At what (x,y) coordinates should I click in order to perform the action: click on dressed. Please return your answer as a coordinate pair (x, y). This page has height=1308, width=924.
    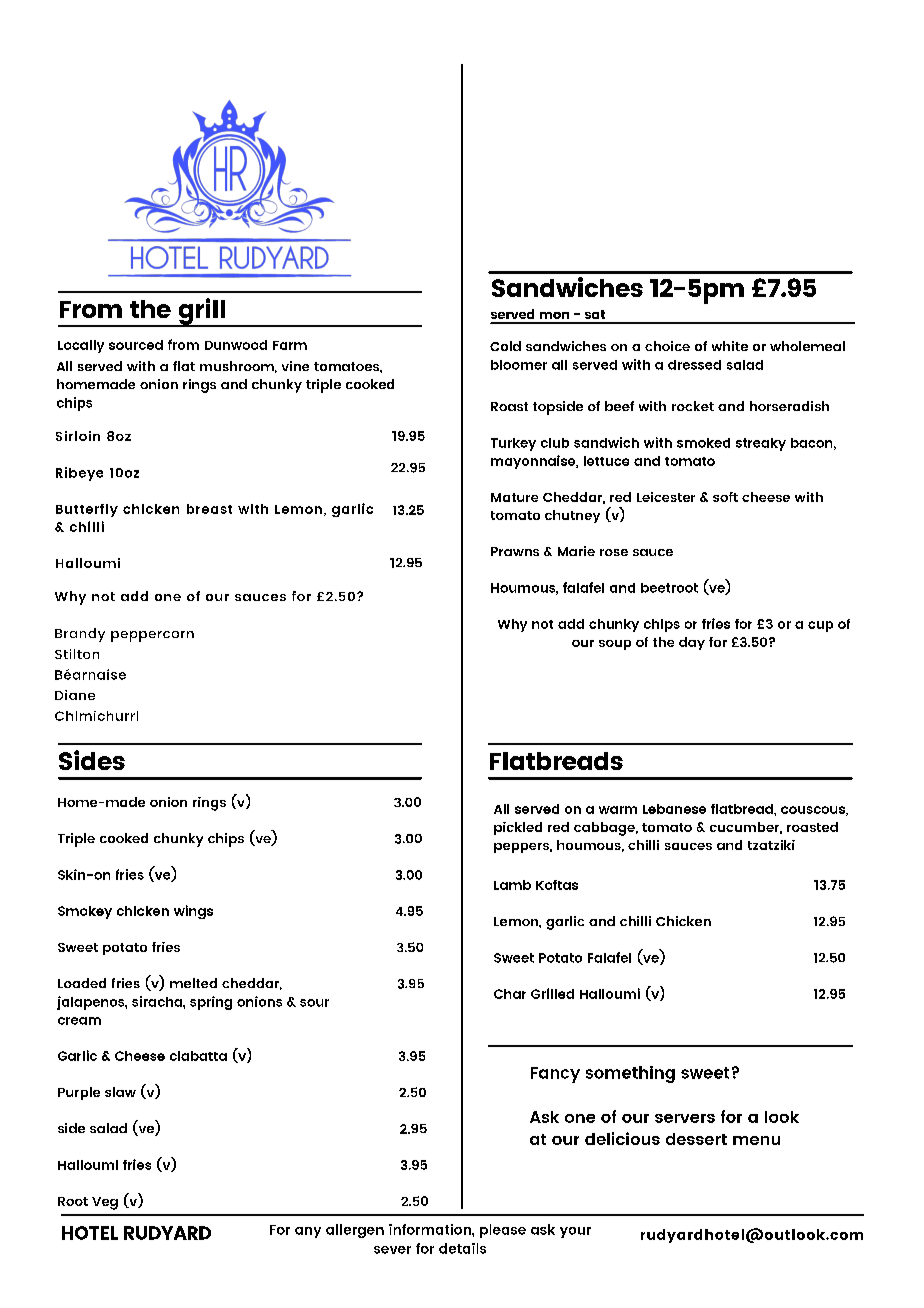
    Looking at the image, I should click on (694, 365).
